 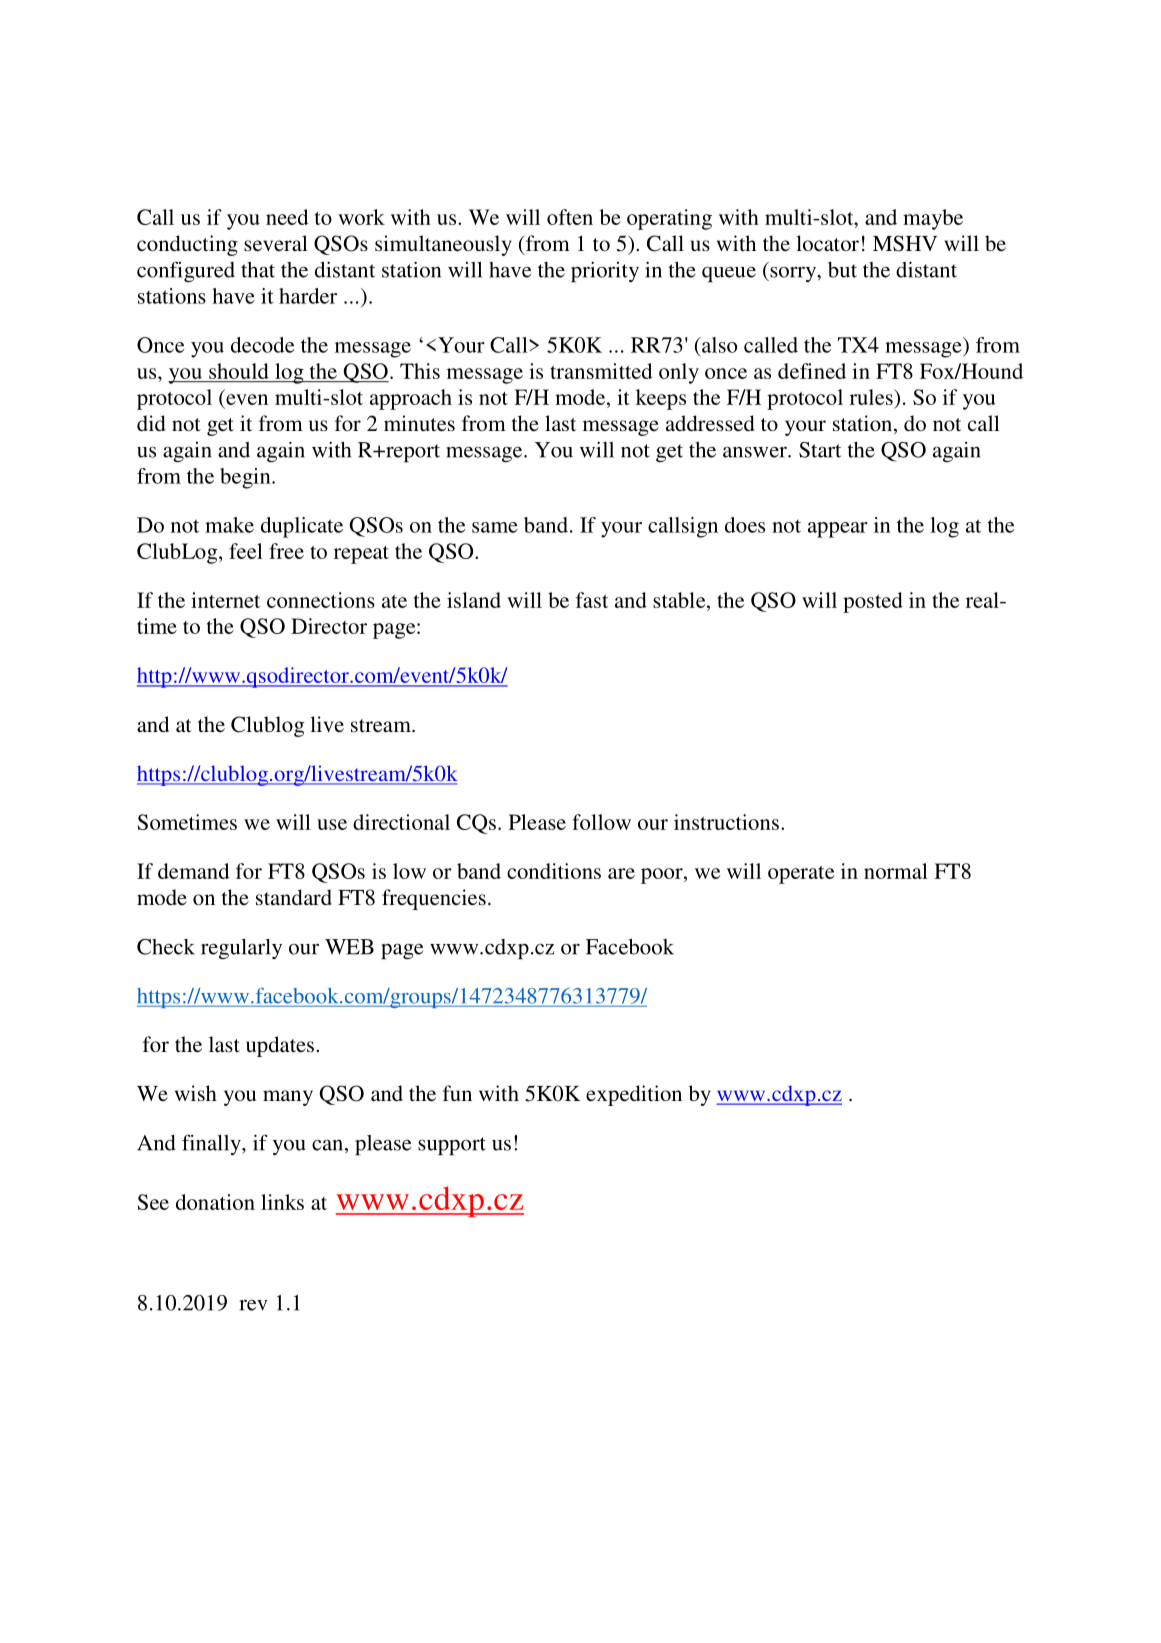 What do you see at coordinates (258, 270) in the page?
I see `that` at bounding box center [258, 270].
